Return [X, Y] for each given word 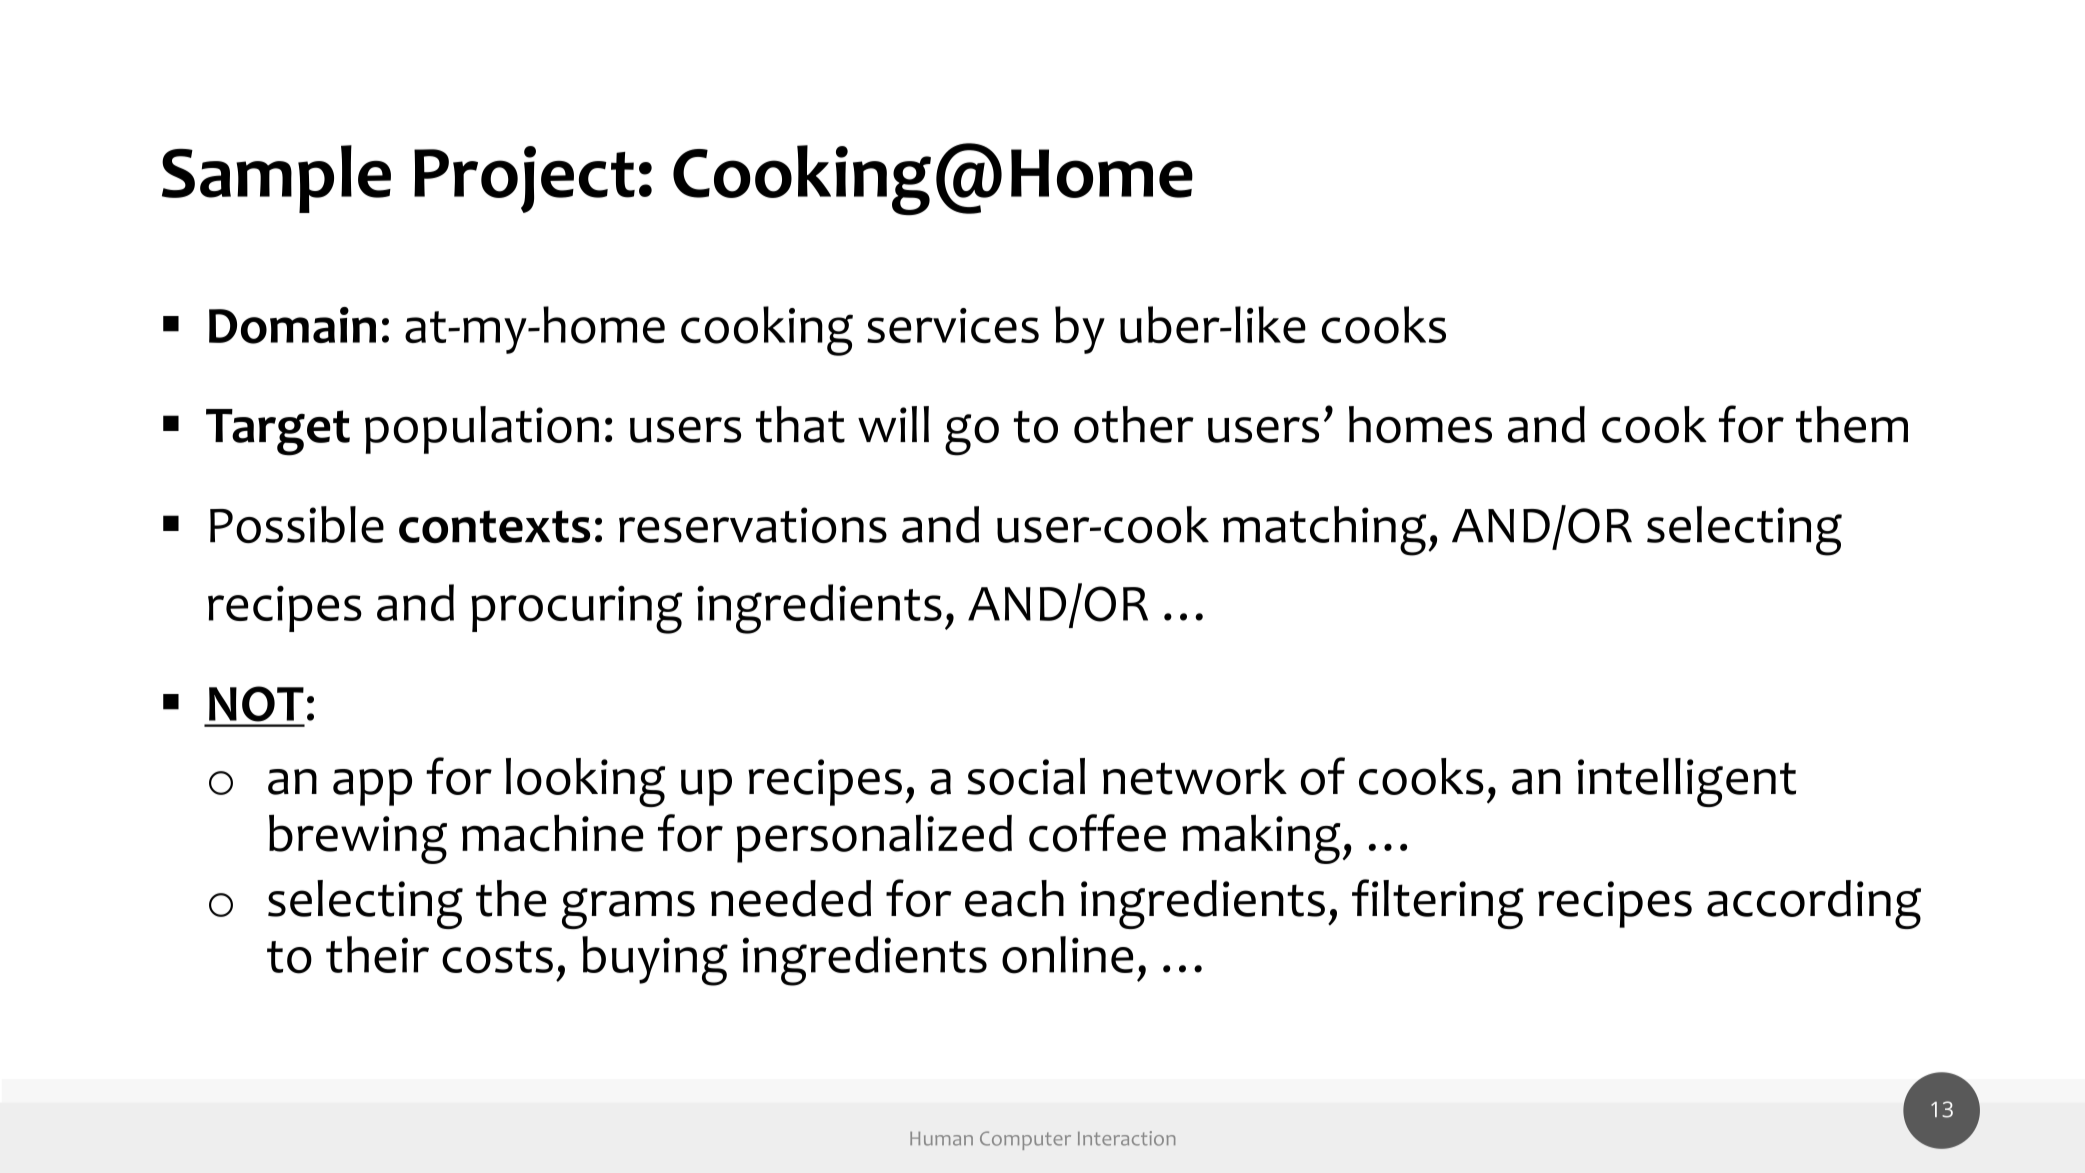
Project [524, 179]
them [1852, 424]
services [953, 326]
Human [941, 1139]
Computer [1025, 1140]
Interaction [1126, 1138]
